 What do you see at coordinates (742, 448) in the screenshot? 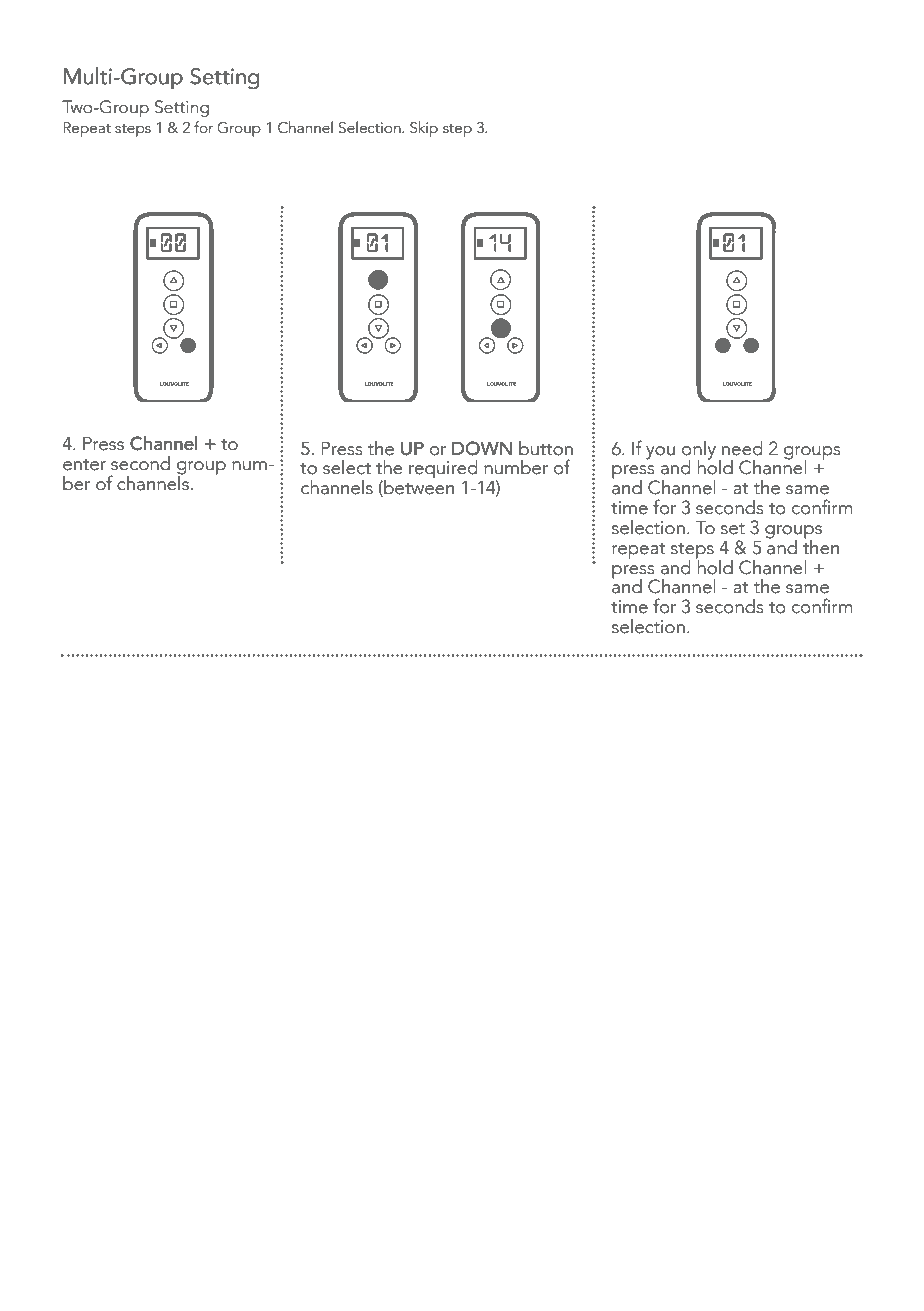
I see `need` at bounding box center [742, 448].
